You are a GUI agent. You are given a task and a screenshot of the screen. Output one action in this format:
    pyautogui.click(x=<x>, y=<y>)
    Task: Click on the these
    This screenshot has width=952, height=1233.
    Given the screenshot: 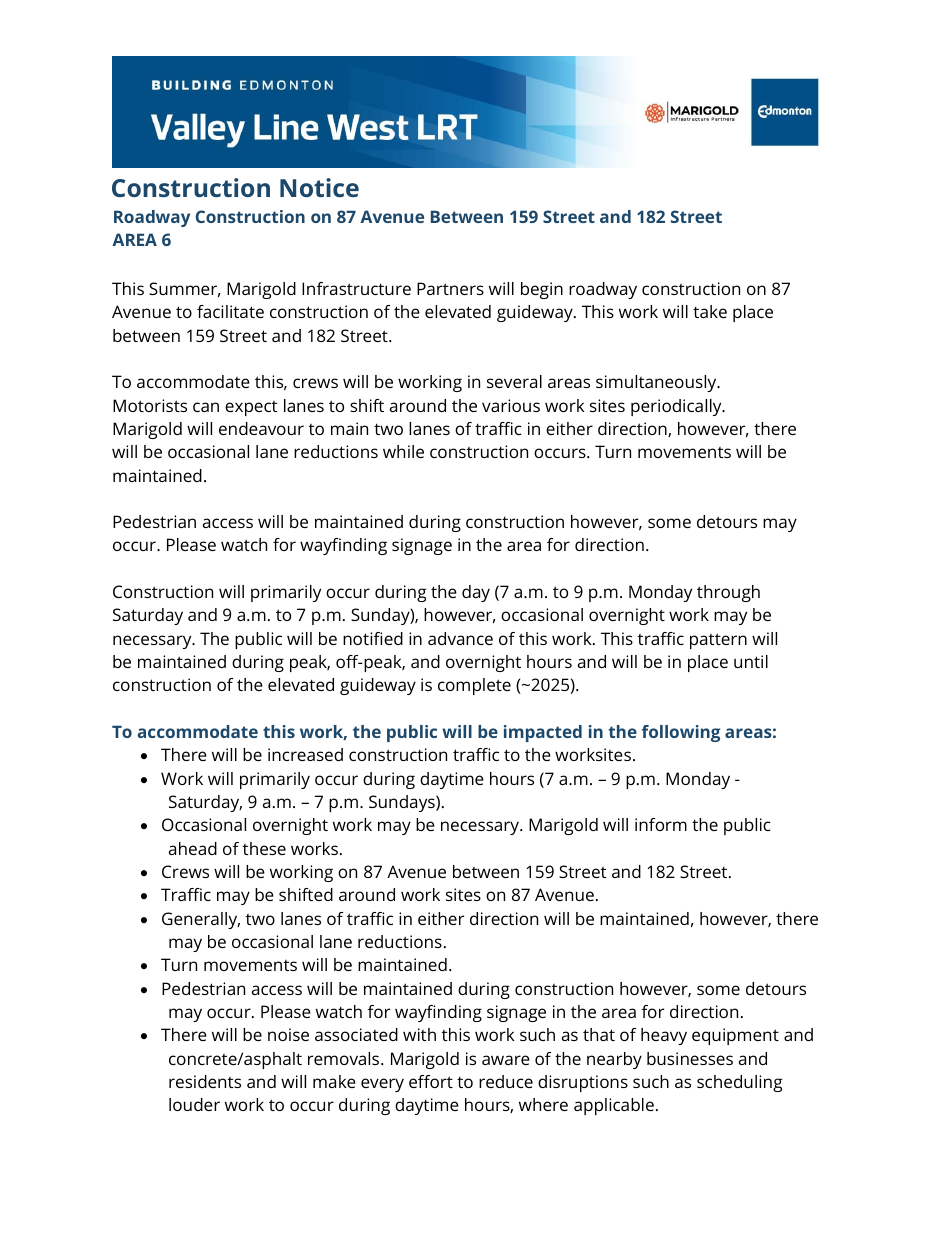 What is the action you would take?
    pyautogui.click(x=264, y=848)
